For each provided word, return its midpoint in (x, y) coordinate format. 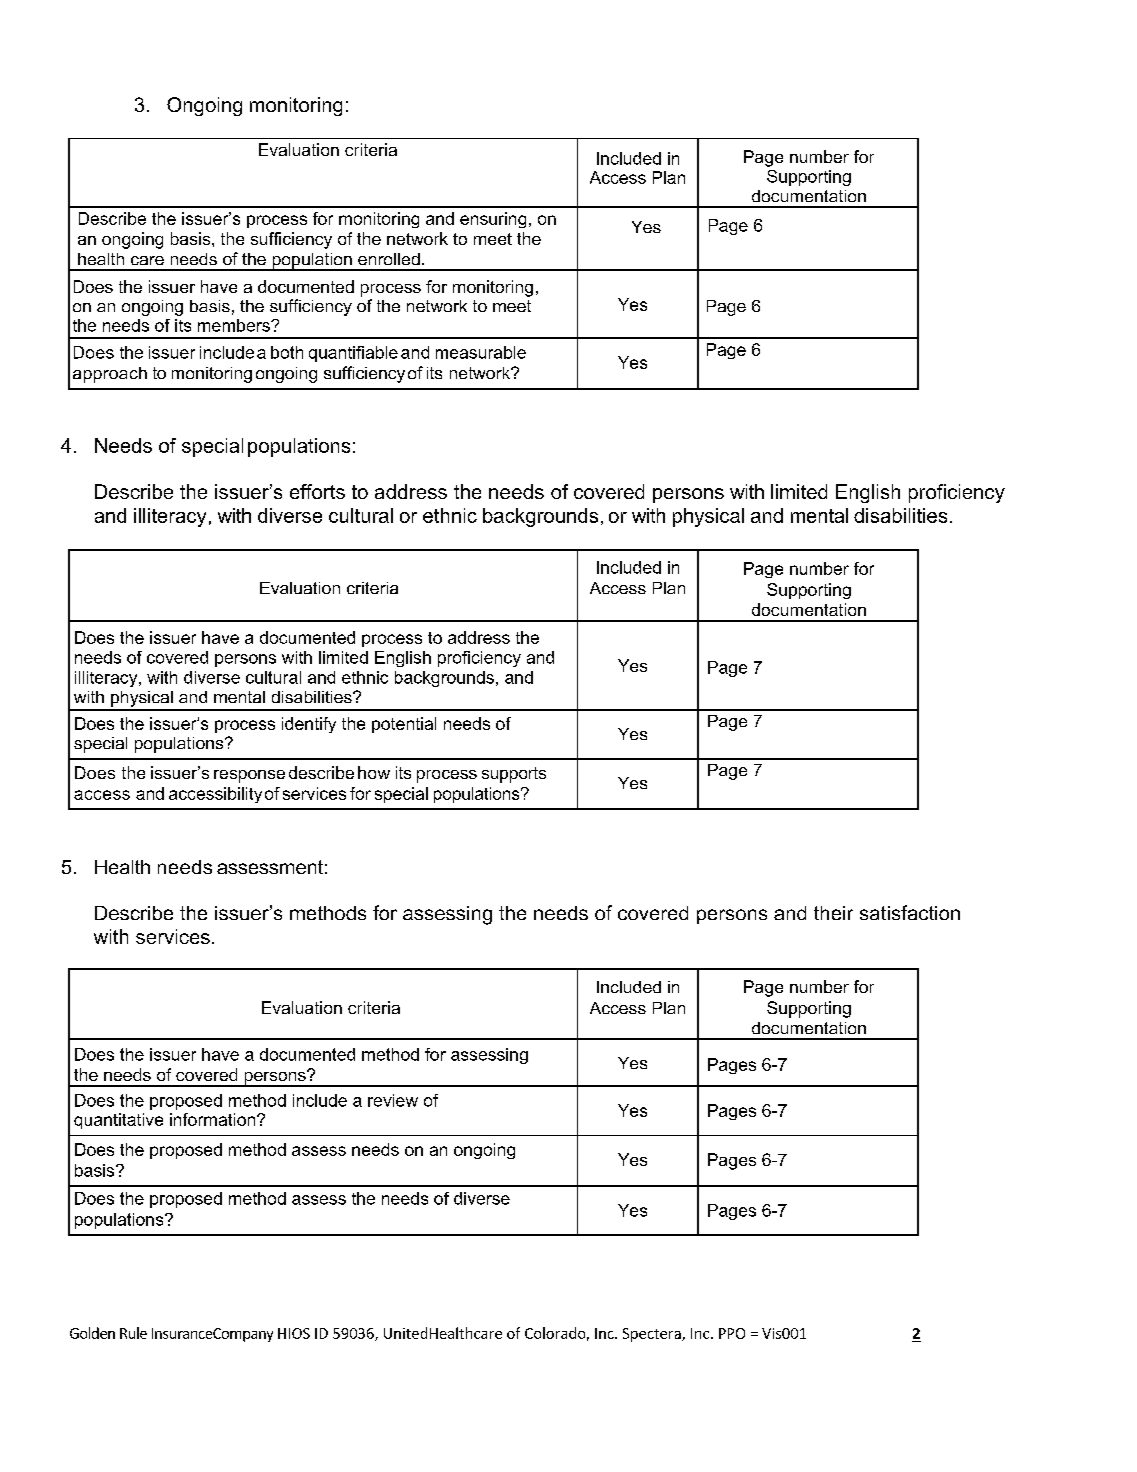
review (393, 1100)
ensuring (493, 220)
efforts (317, 491)
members (235, 325)
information (214, 1119)
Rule (133, 1333)
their (833, 913)
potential (404, 725)
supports (514, 775)
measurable (481, 352)
